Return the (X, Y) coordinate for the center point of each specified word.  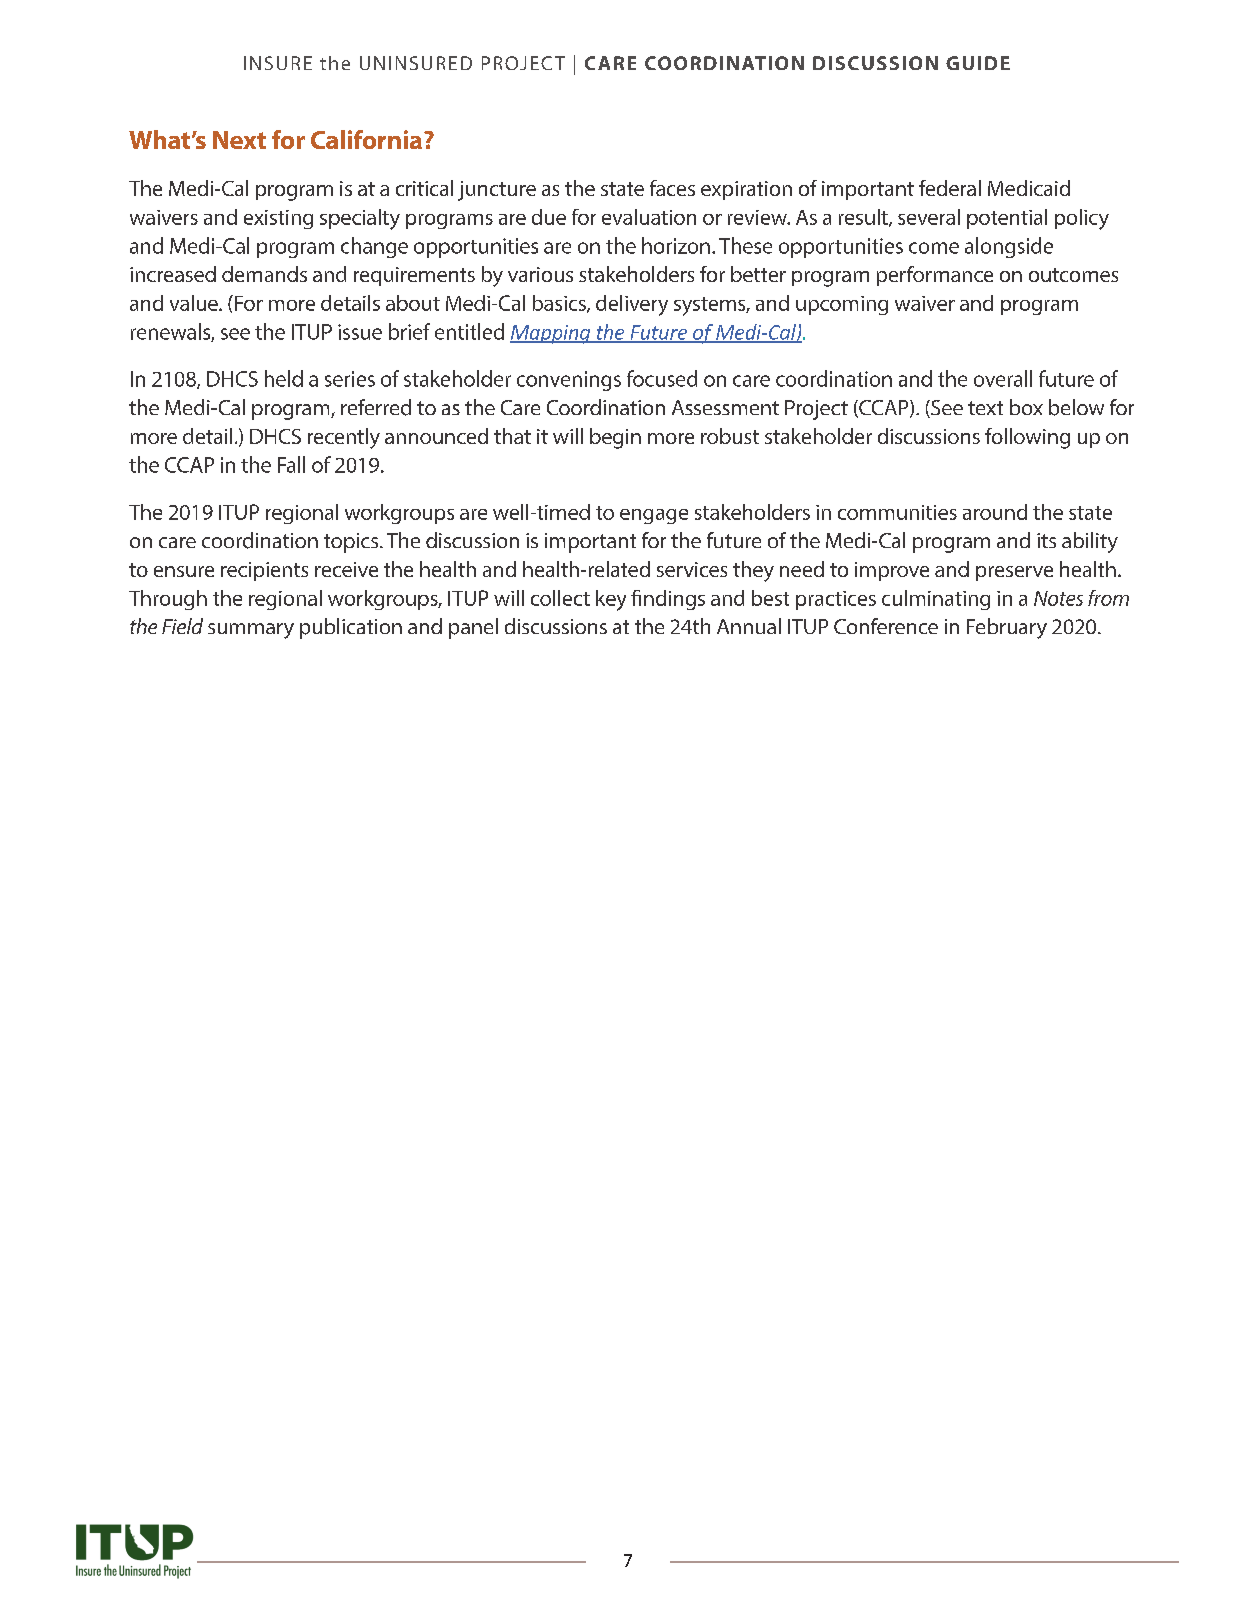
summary (251, 631)
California (366, 139)
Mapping (551, 334)
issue (360, 332)
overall (1003, 378)
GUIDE (978, 63)
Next (239, 140)
